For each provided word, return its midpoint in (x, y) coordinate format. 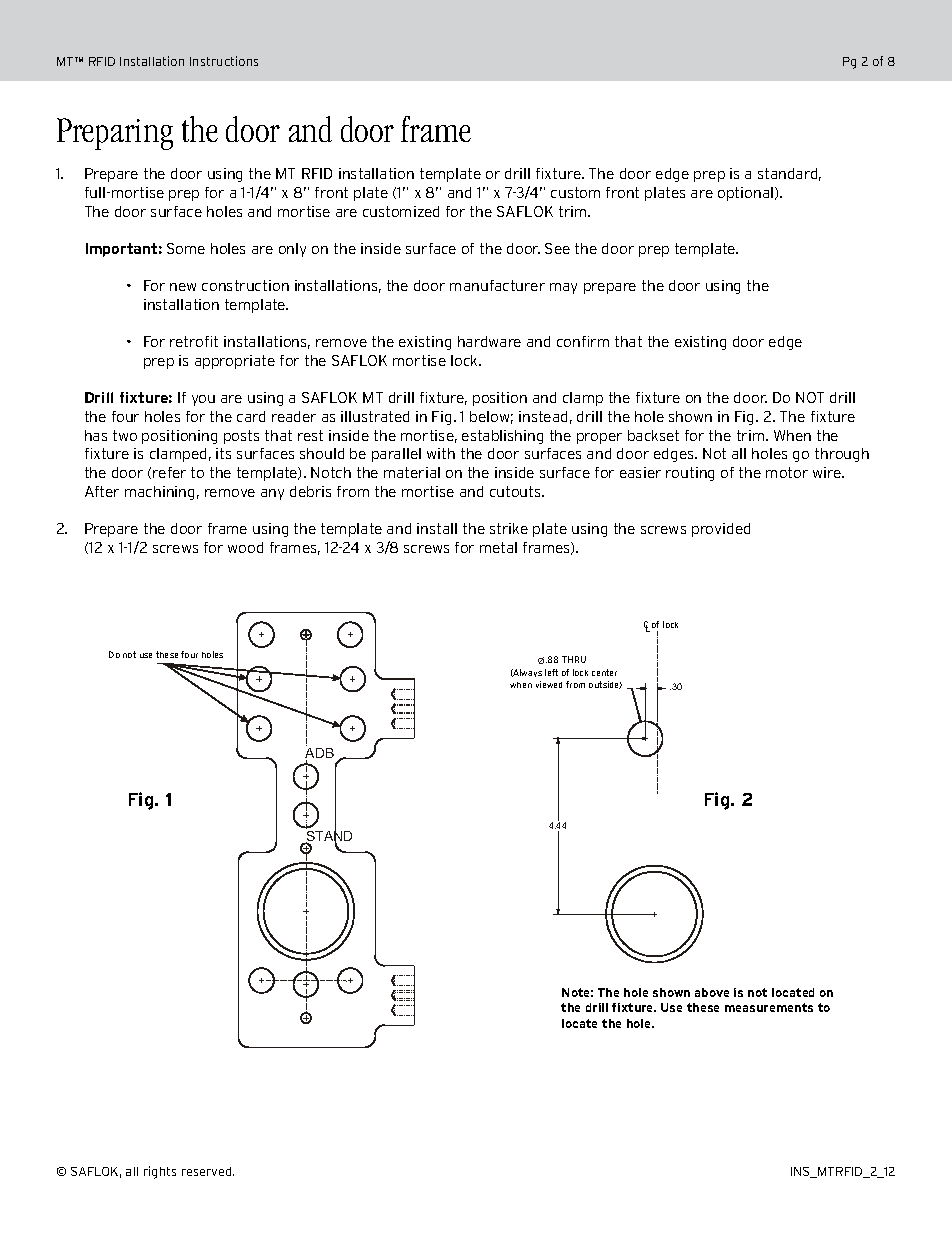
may (563, 288)
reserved (208, 1171)
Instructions (224, 61)
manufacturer (497, 285)
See (557, 248)
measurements (769, 1007)
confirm (583, 341)
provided (721, 530)
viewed (549, 684)
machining (159, 493)
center (604, 672)
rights (160, 1172)
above (712, 992)
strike (509, 528)
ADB (319, 754)
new (183, 287)
